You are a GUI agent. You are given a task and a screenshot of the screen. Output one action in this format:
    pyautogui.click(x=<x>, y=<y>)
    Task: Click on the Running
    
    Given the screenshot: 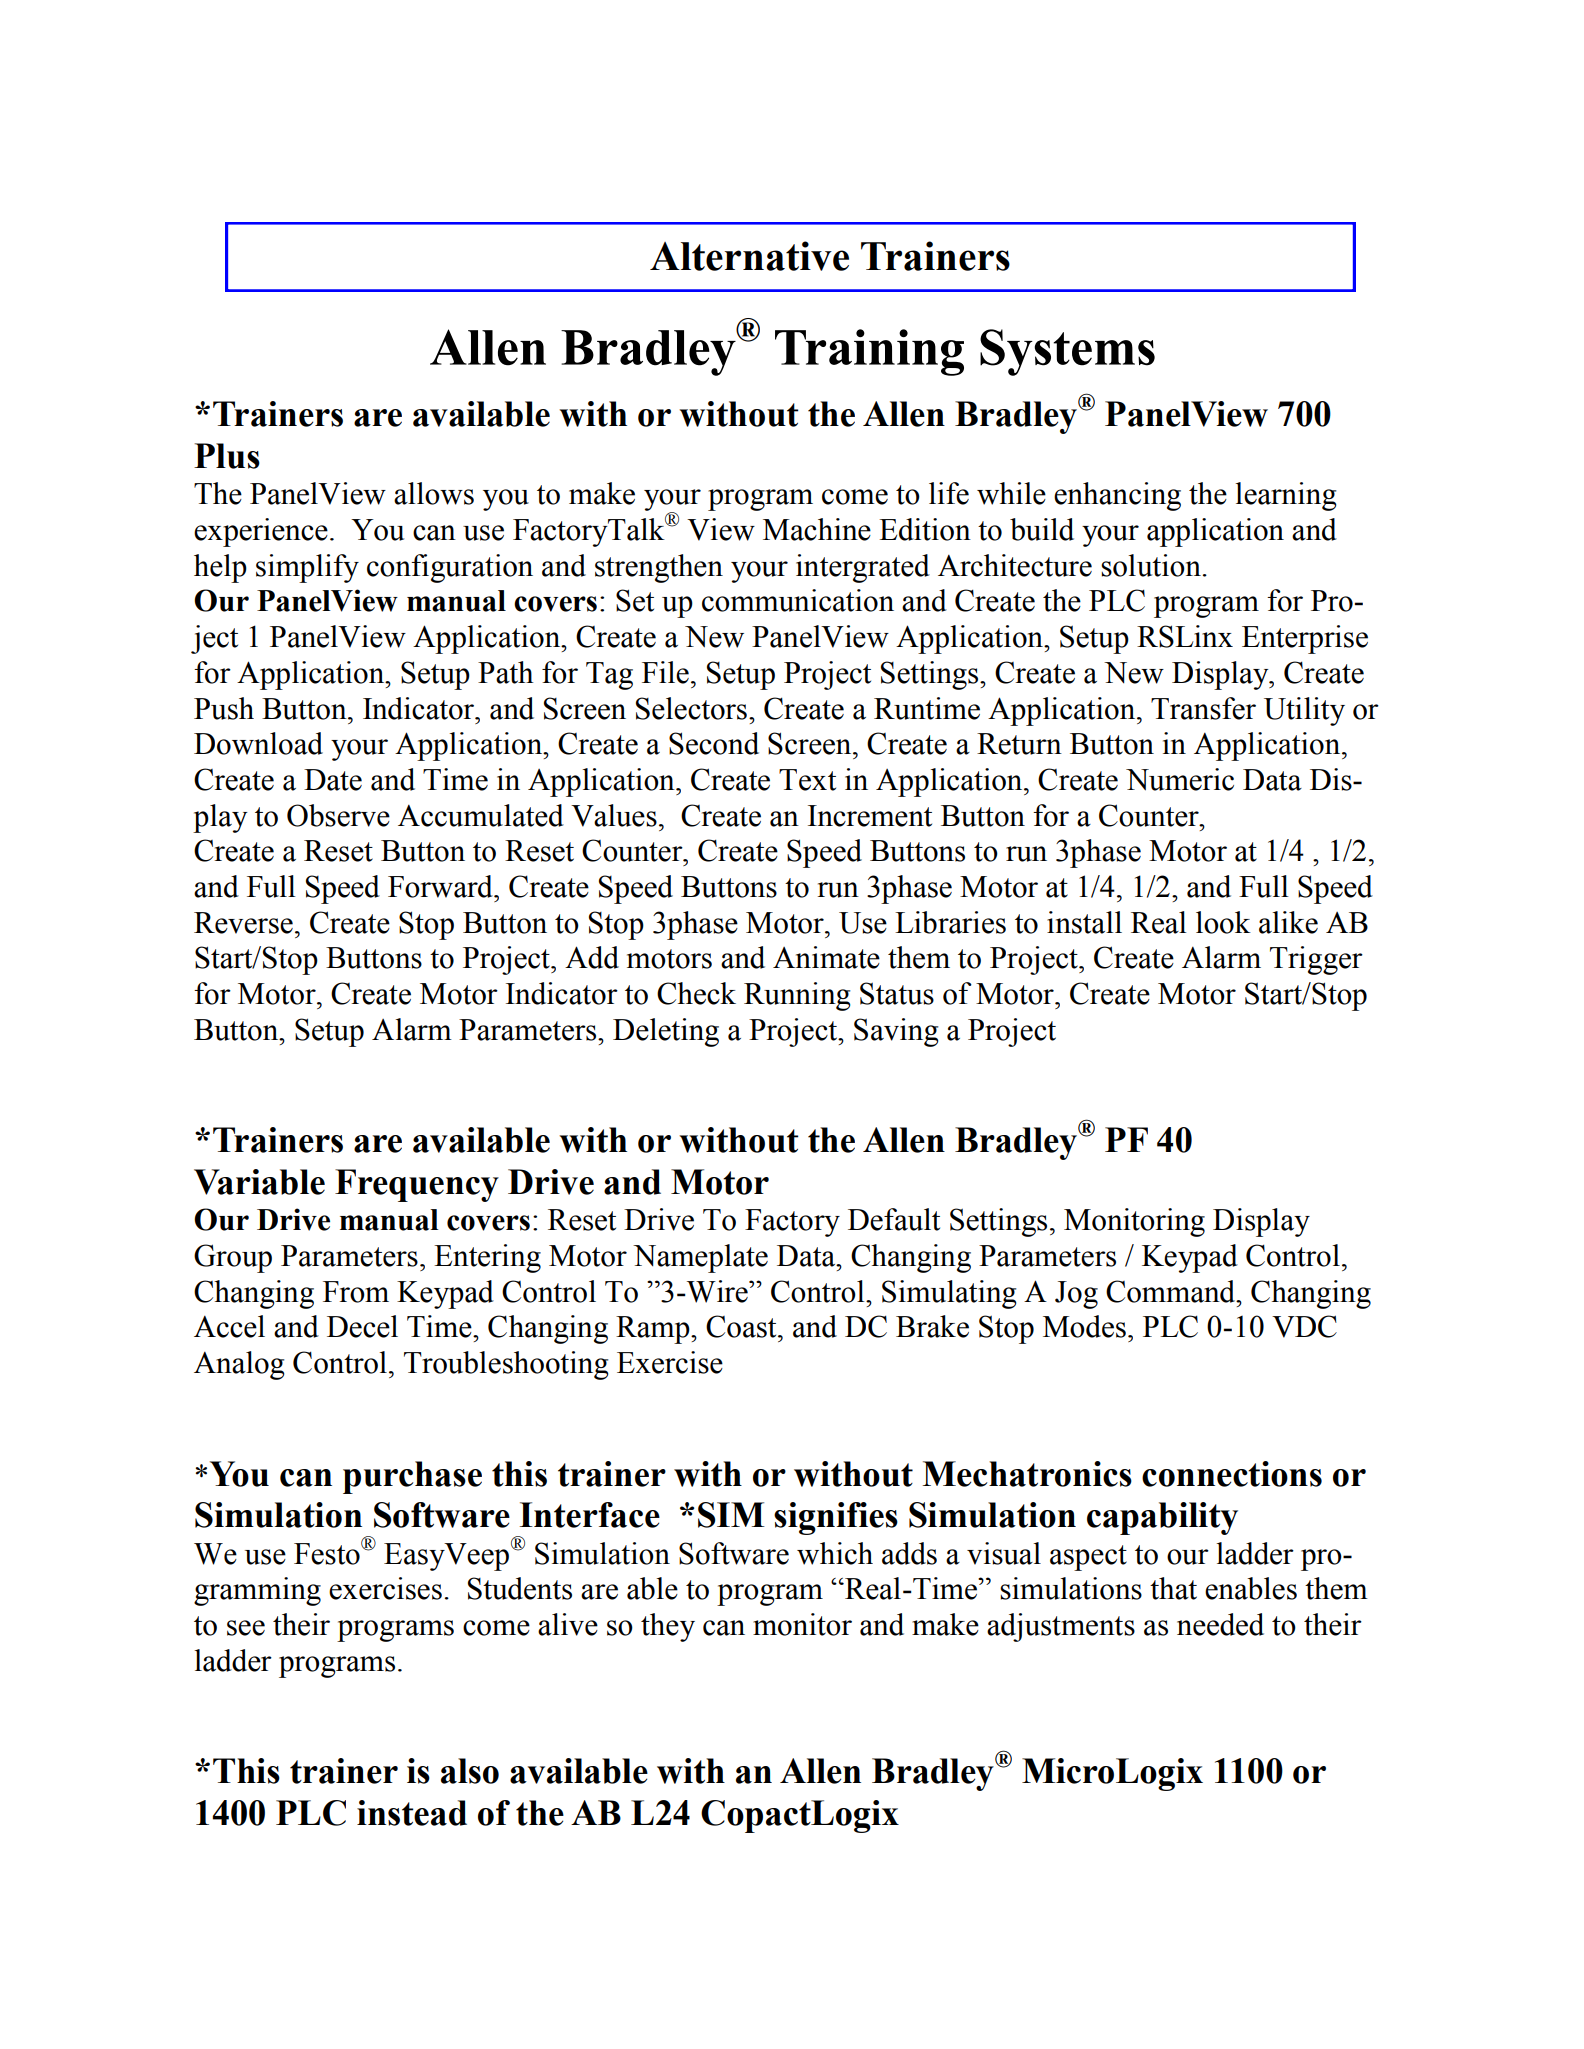 What is the action you would take?
    pyautogui.click(x=797, y=996)
